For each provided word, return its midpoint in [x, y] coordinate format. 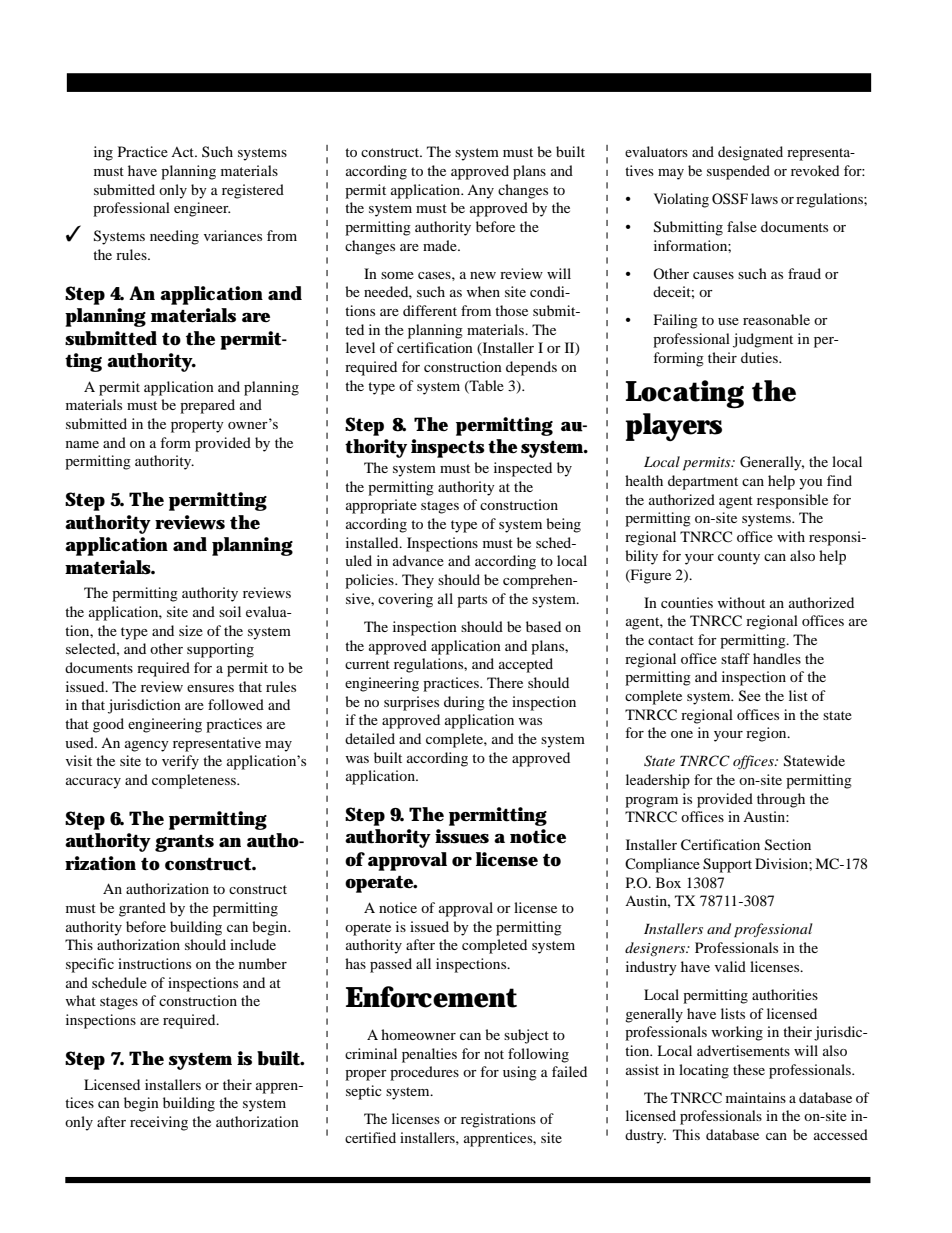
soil [230, 611]
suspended [738, 172]
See [750, 696]
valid [730, 966]
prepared [207, 406]
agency [147, 746]
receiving [159, 1123]
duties [760, 357]
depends [531, 368]
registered [253, 191]
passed [391, 965]
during [464, 703]
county [739, 558]
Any [480, 192]
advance [418, 560]
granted [142, 909]
